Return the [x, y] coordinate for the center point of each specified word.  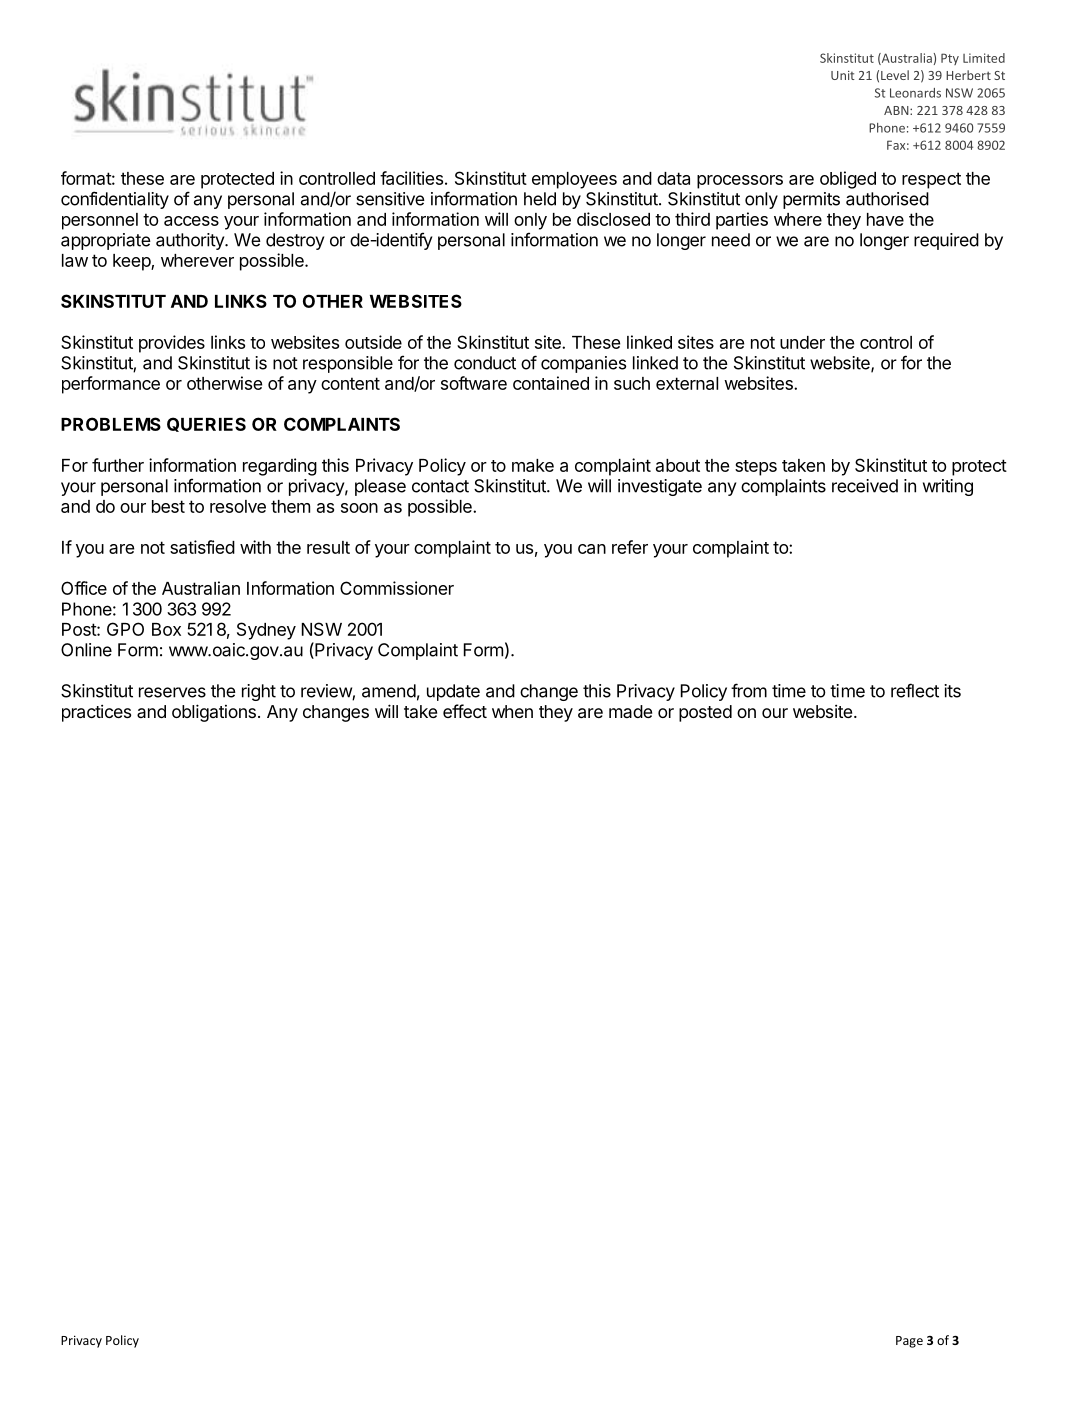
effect [465, 711]
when [512, 711]
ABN [897, 110]
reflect [915, 690]
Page [909, 1342]
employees [574, 180]
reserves [172, 692]
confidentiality [115, 200]
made [630, 711]
